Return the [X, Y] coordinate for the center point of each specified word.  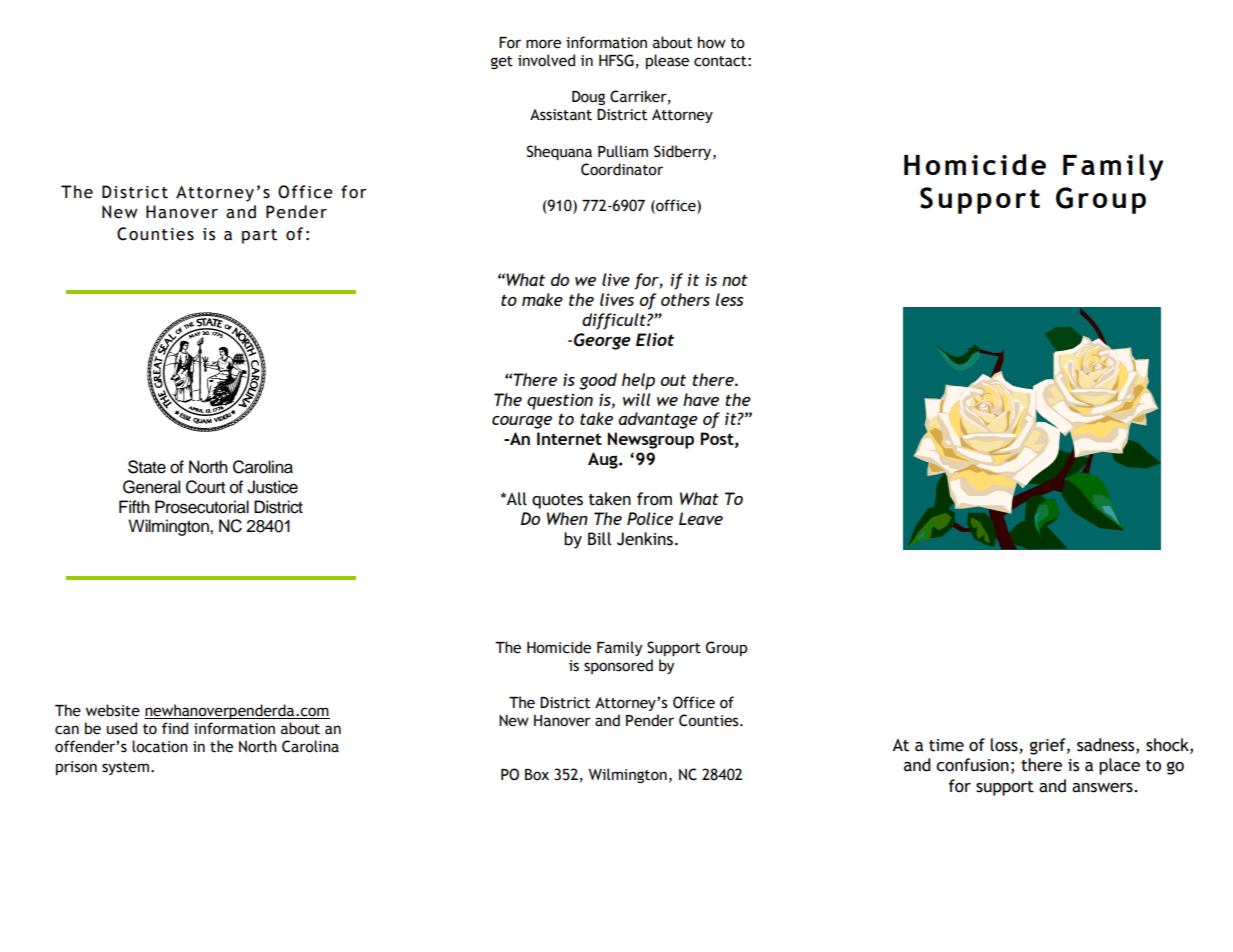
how [712, 42]
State [147, 467]
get [502, 62]
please [667, 61]
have [701, 399]
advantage [658, 420]
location [160, 746]
